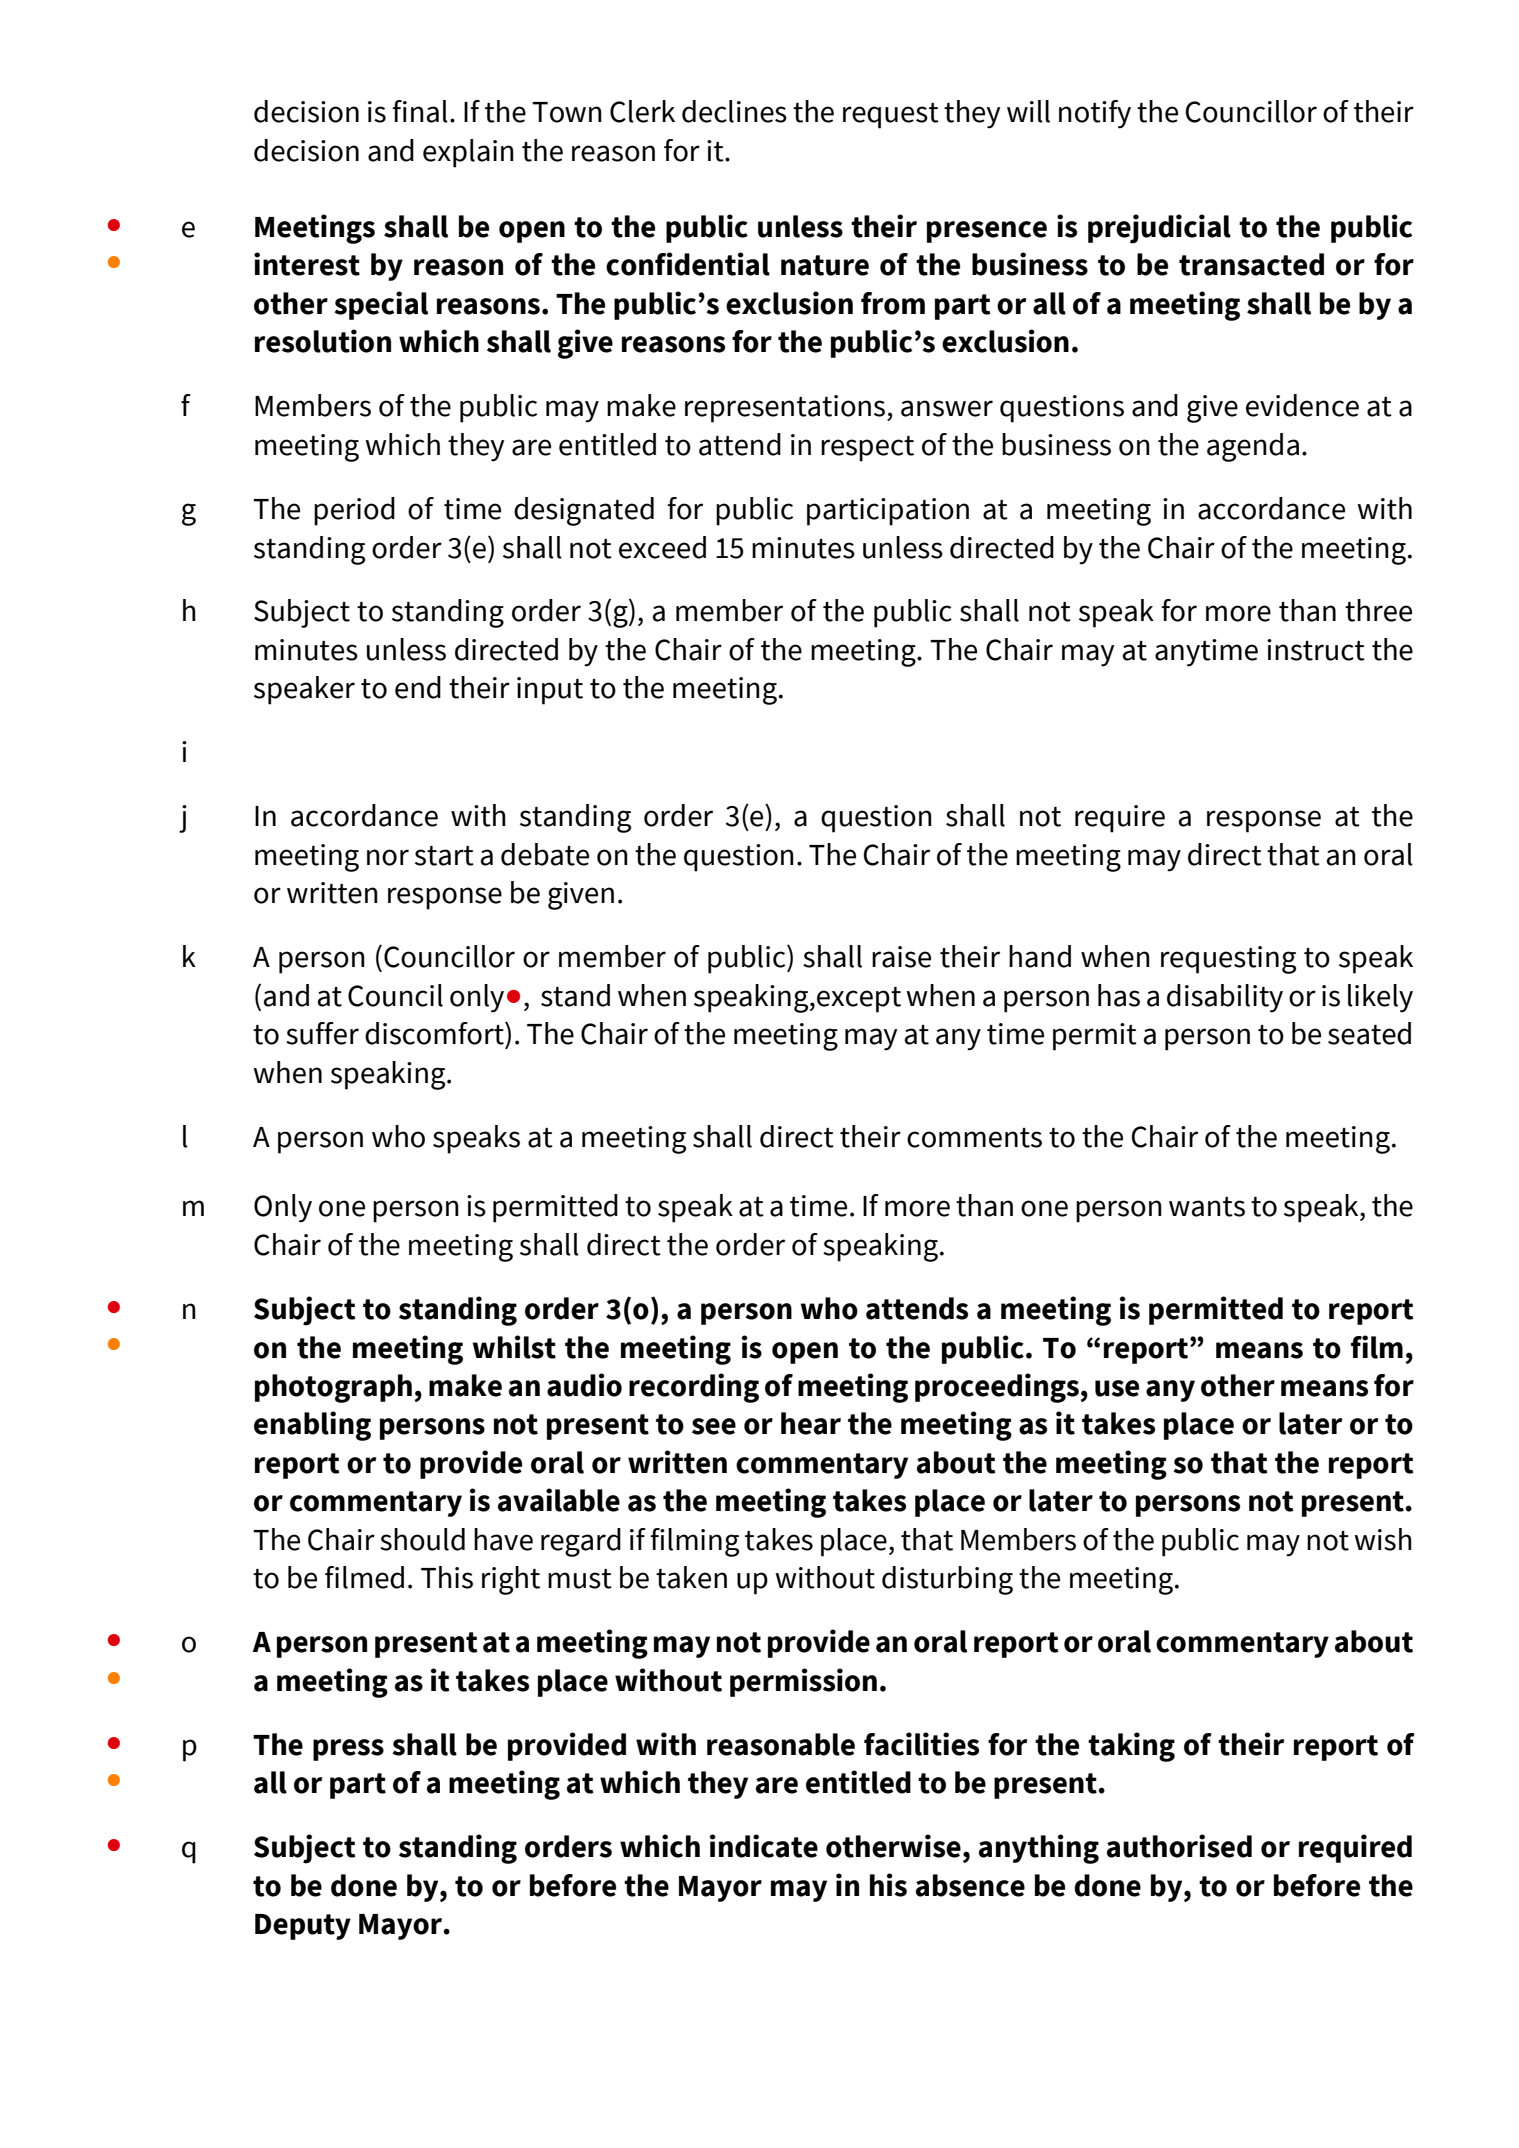 The height and width of the document is (2148, 1519). I want to click on hear, so click(811, 1423).
